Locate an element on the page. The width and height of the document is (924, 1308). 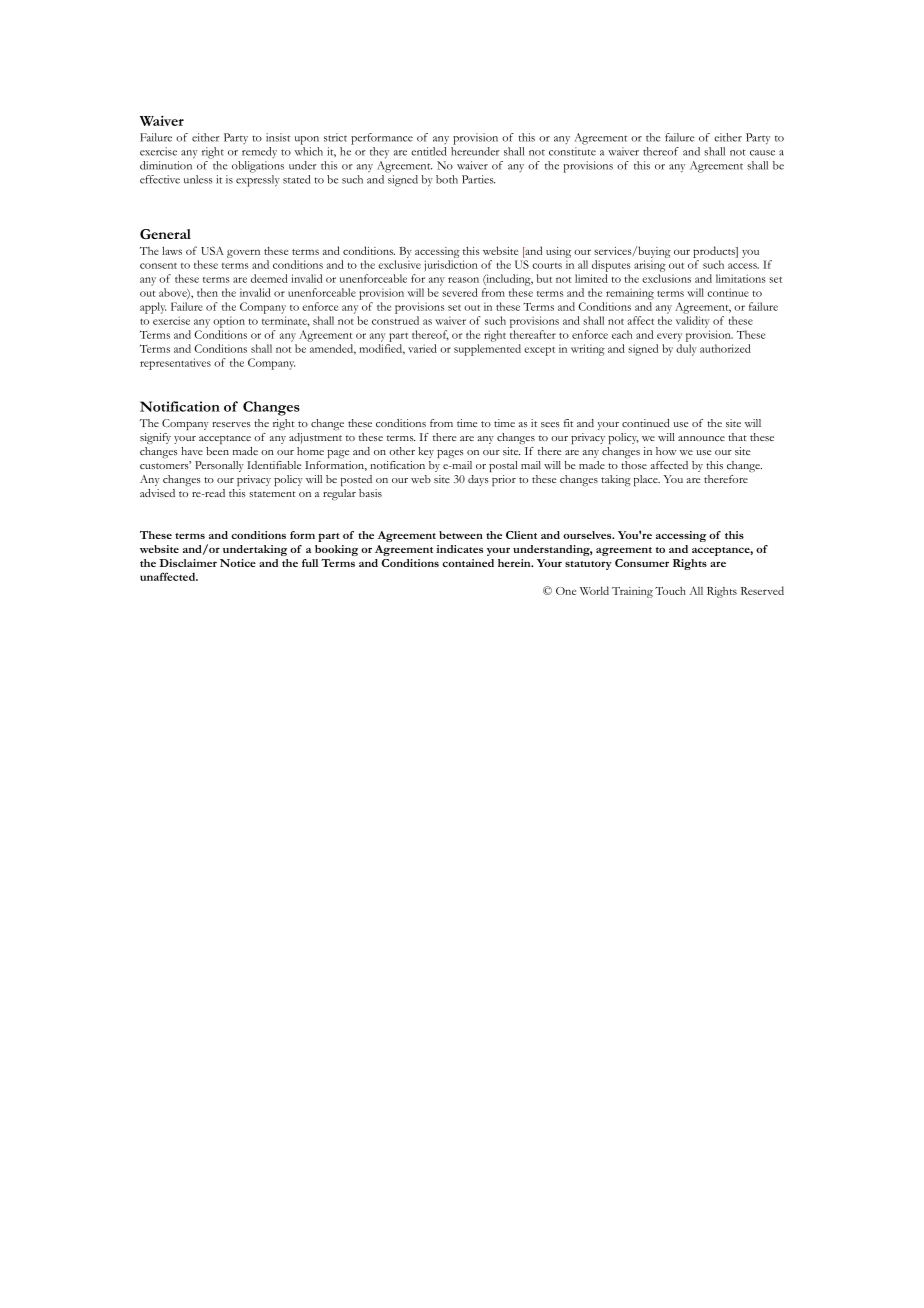
remedy is located at coordinates (259, 152).
